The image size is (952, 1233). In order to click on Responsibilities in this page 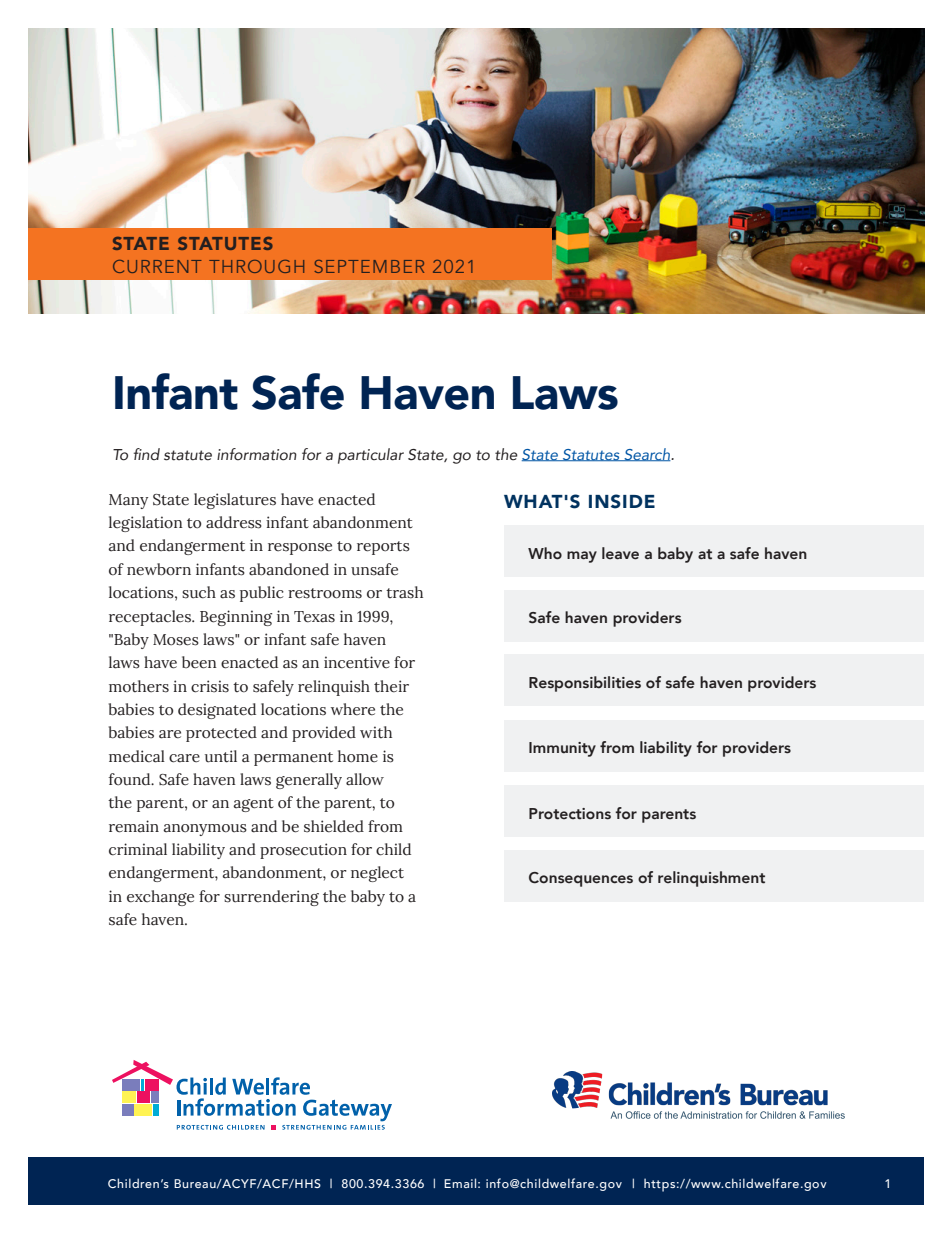, I will do `click(585, 684)`.
